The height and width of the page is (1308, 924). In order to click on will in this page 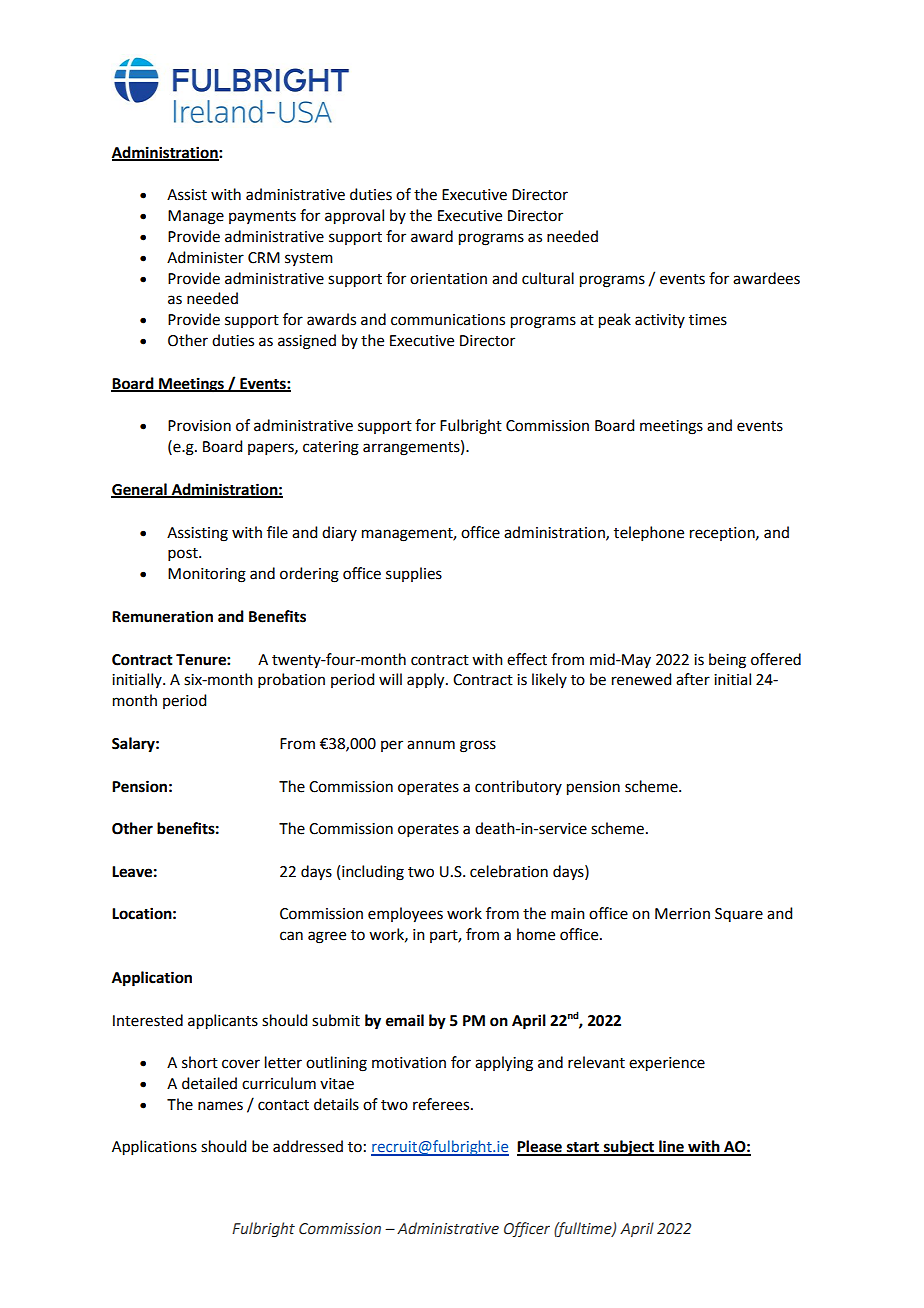, I will do `click(390, 679)`.
